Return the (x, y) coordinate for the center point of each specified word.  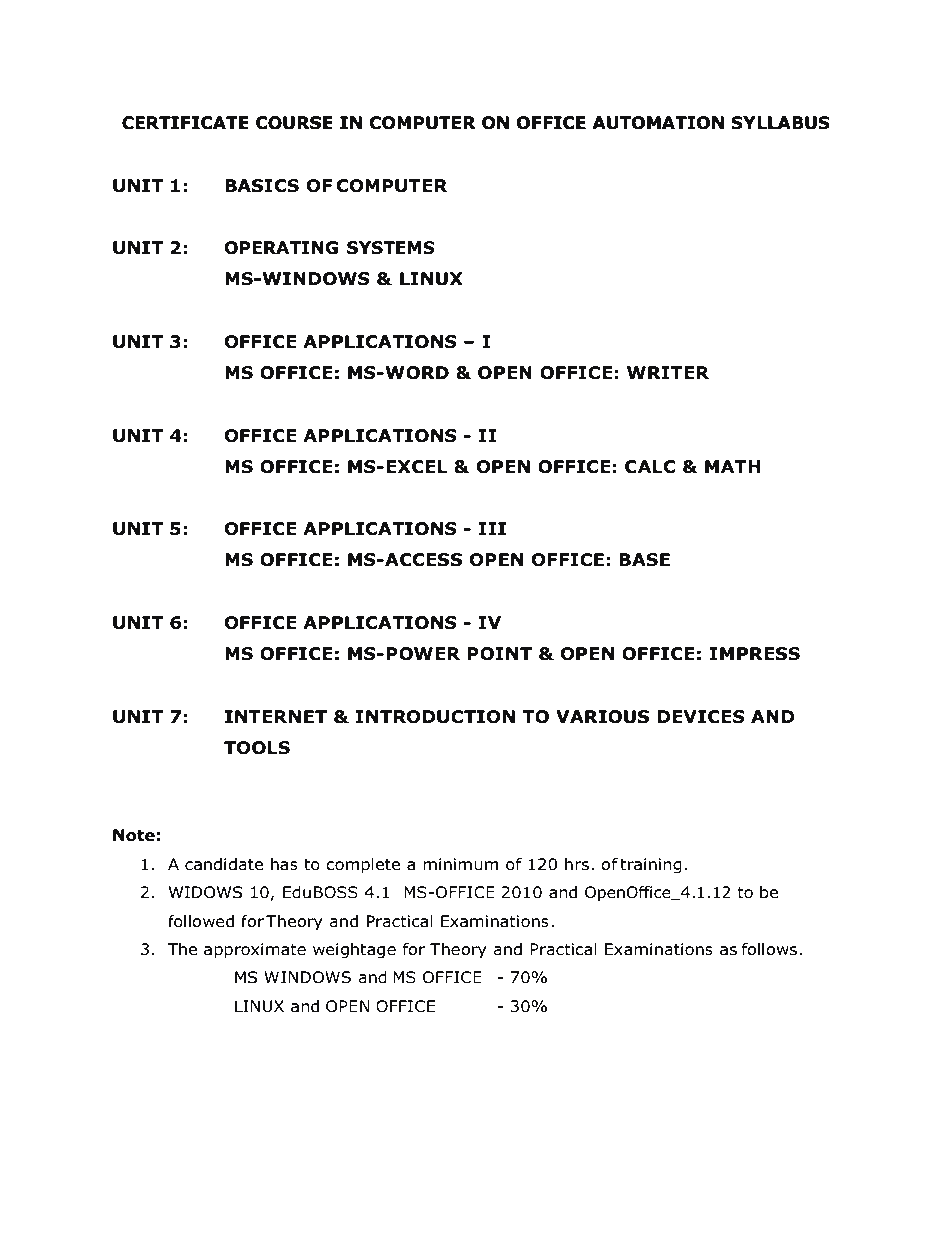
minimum (460, 864)
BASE (644, 560)
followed (201, 921)
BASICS (262, 186)
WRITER (668, 372)
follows (769, 949)
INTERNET (276, 716)
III (492, 528)
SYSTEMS (391, 248)
